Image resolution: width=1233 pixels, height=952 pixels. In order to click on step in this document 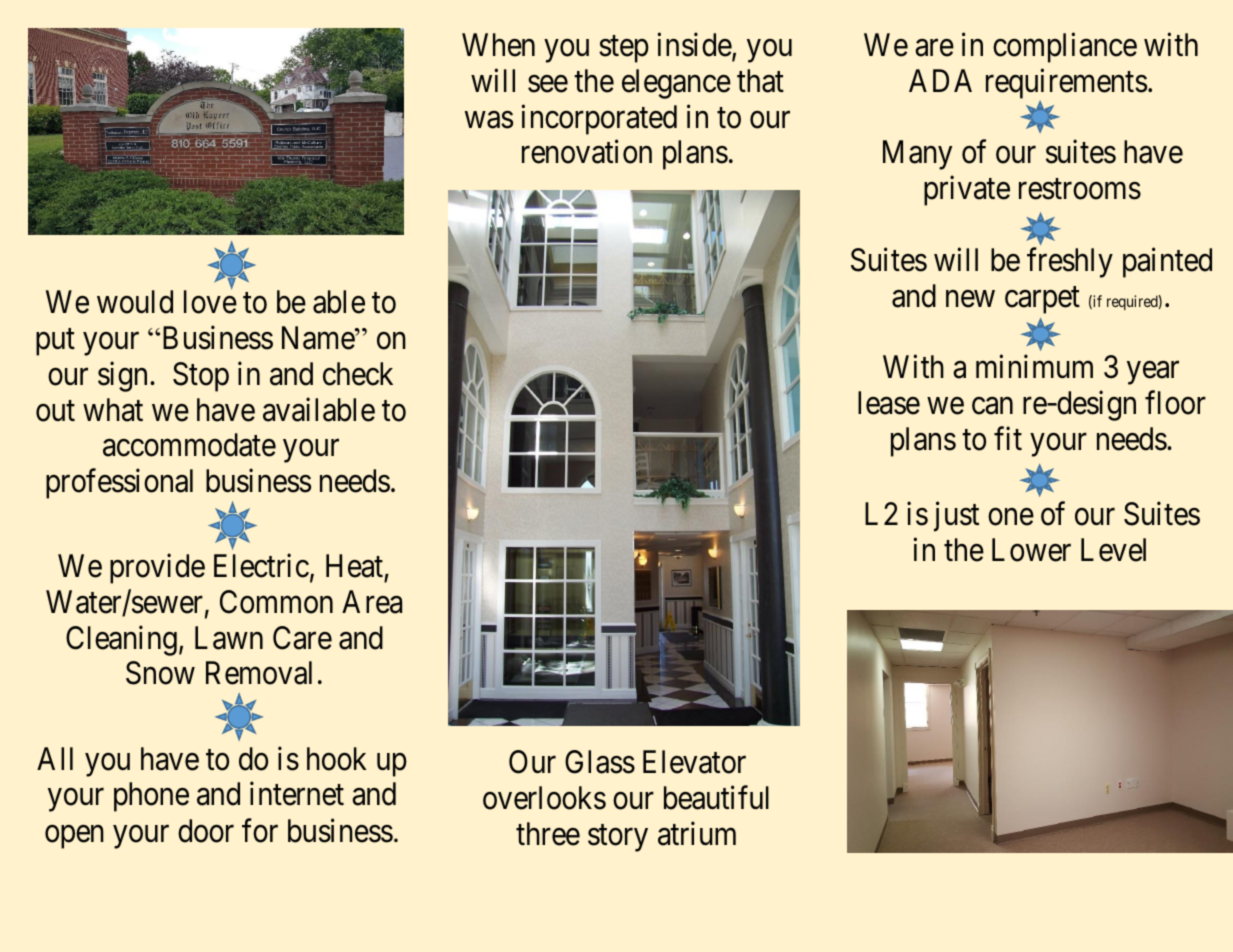, I will do `click(624, 49)`.
